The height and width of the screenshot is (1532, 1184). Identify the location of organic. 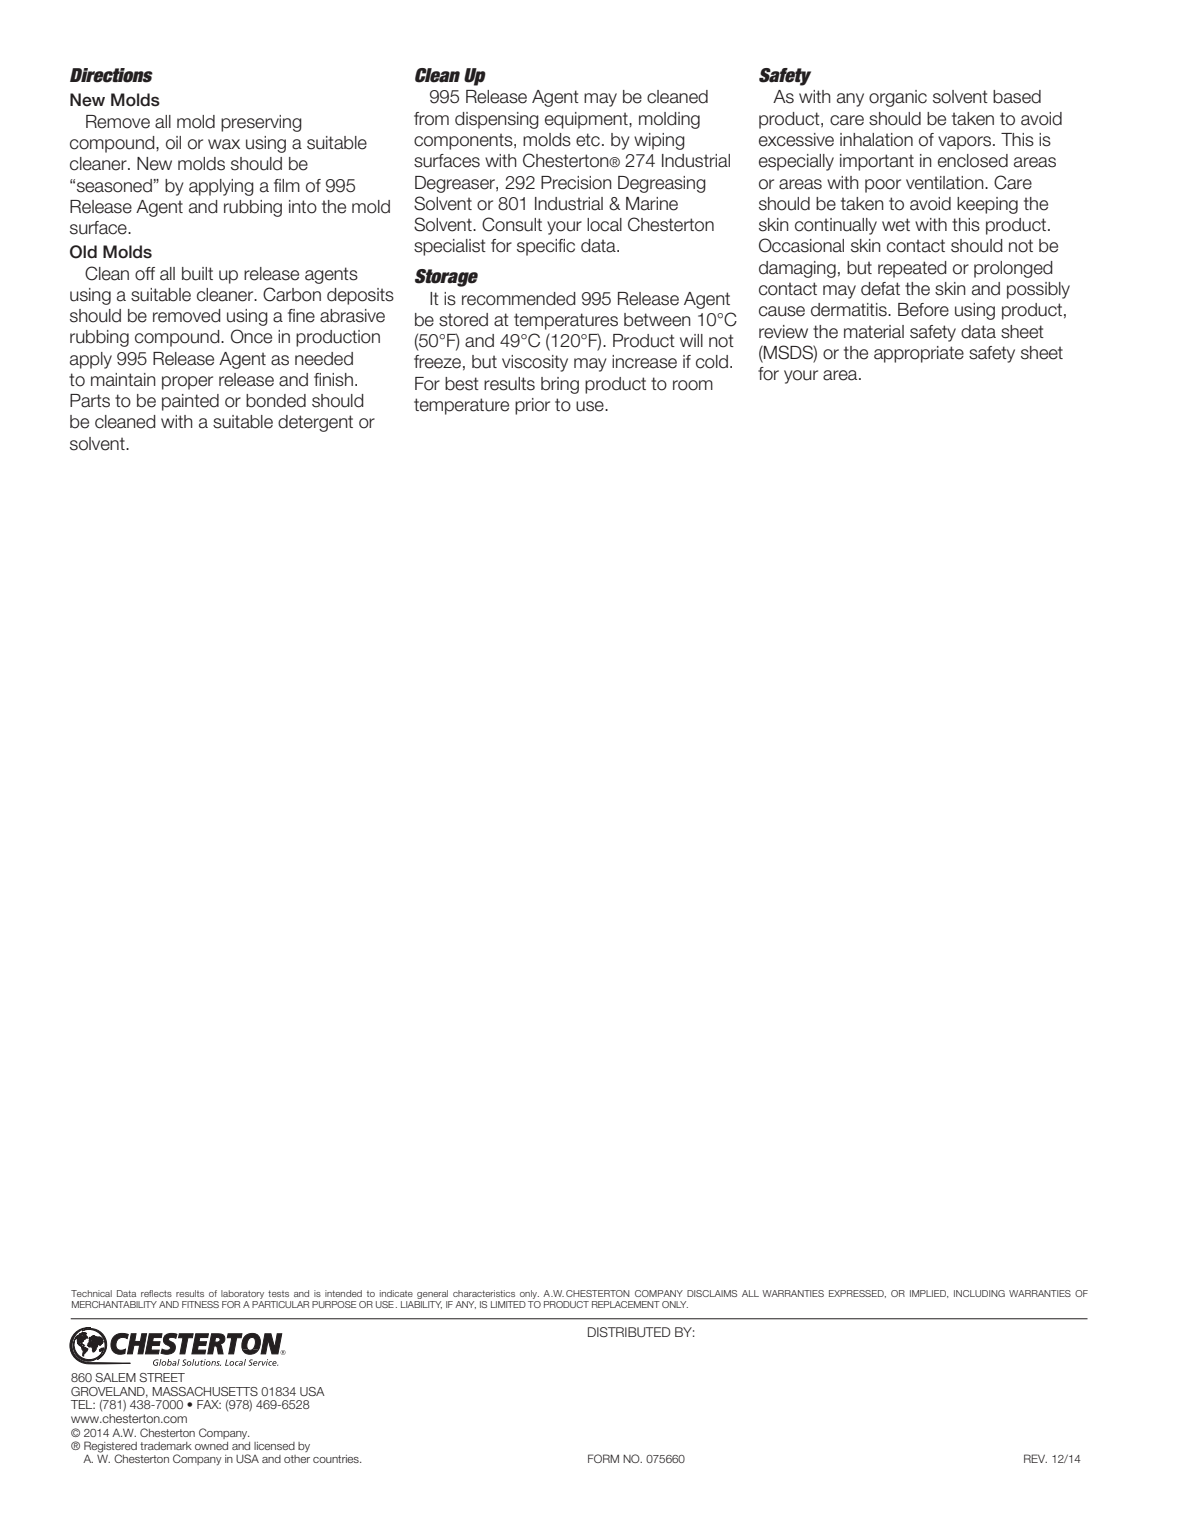
(898, 98).
